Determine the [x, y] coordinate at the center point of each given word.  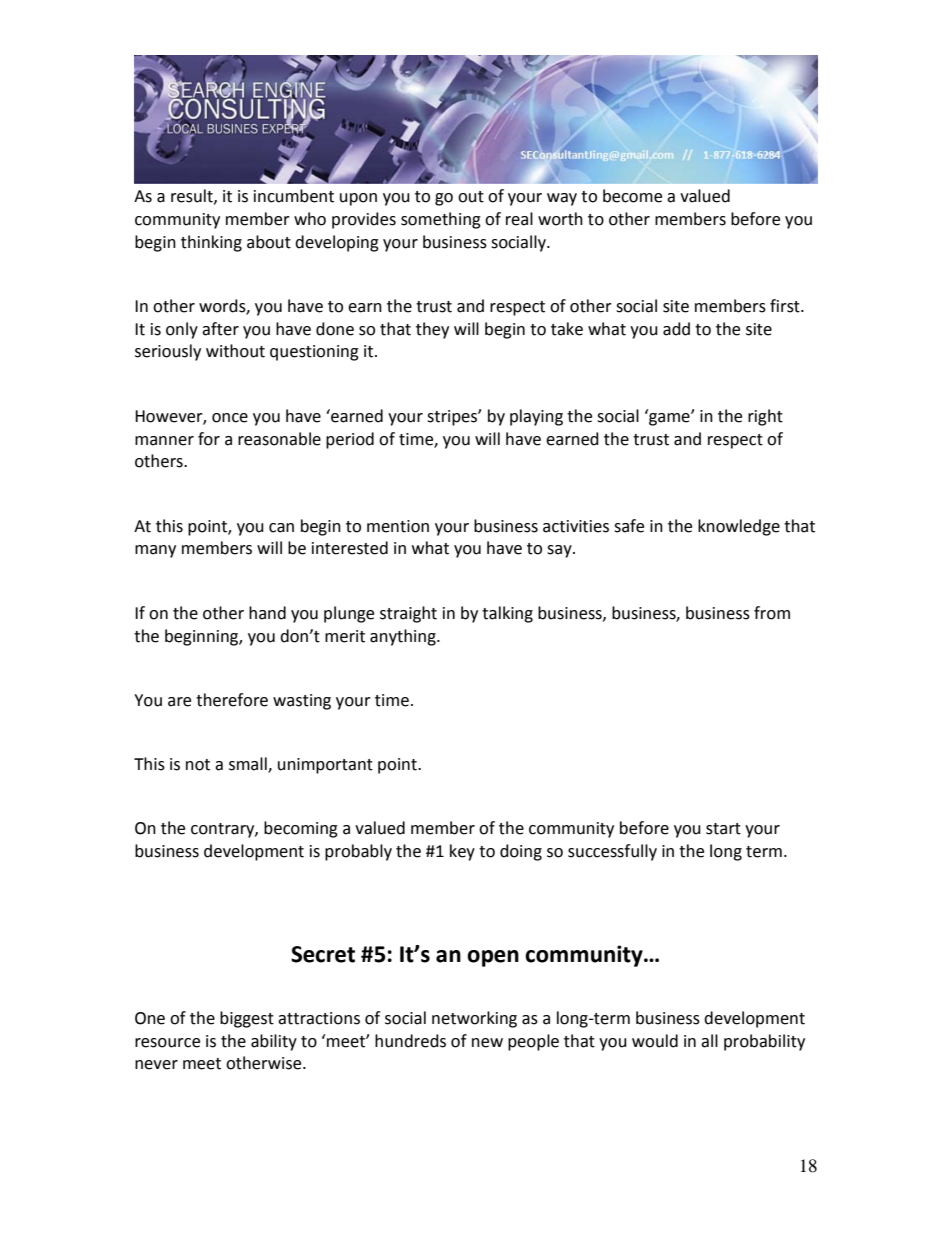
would [655, 1041]
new [487, 1043]
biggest [247, 1019]
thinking [211, 243]
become [632, 196]
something [441, 220]
